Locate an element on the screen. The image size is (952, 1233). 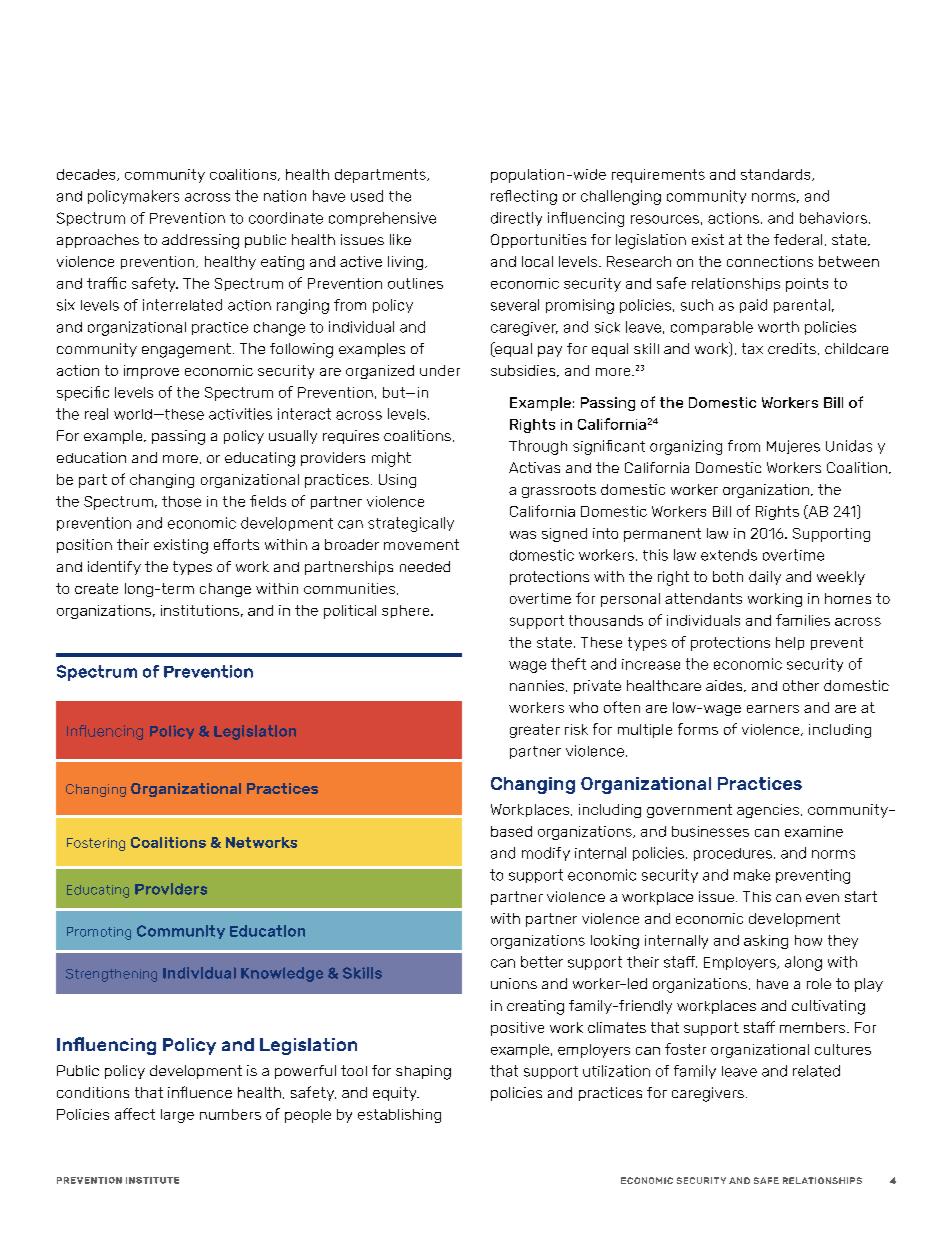
addressing is located at coordinates (200, 241).
